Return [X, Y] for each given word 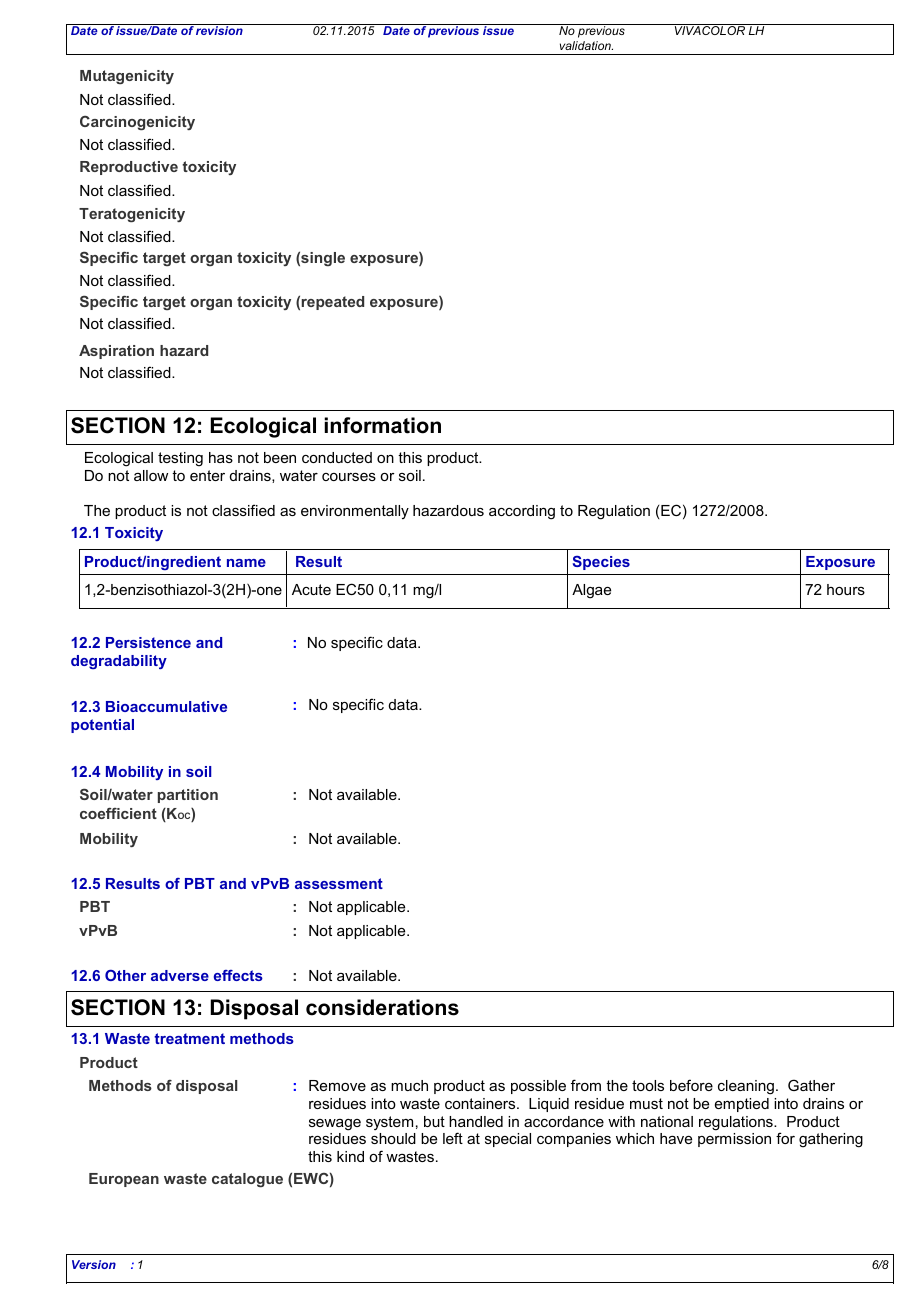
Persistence [148, 642]
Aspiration [116, 352]
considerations [382, 1007]
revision [220, 29]
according [522, 512]
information [382, 425]
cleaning [746, 1087]
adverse [180, 975]
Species [601, 563]
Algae [591, 591]
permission [734, 1140]
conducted [337, 457]
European [124, 1180]
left [453, 1138]
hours [846, 589]
